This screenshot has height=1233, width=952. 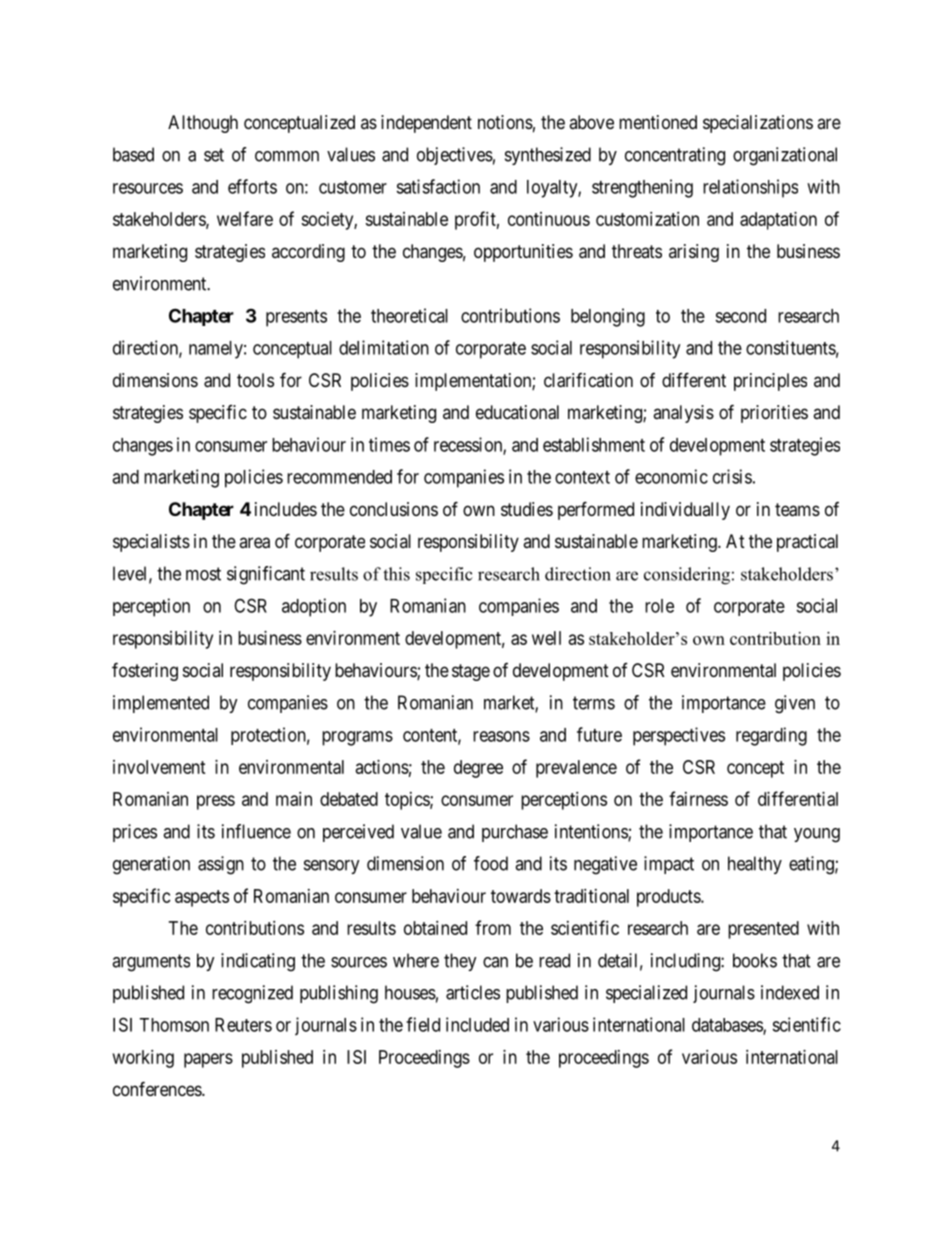 I want to click on role, so click(x=659, y=606).
